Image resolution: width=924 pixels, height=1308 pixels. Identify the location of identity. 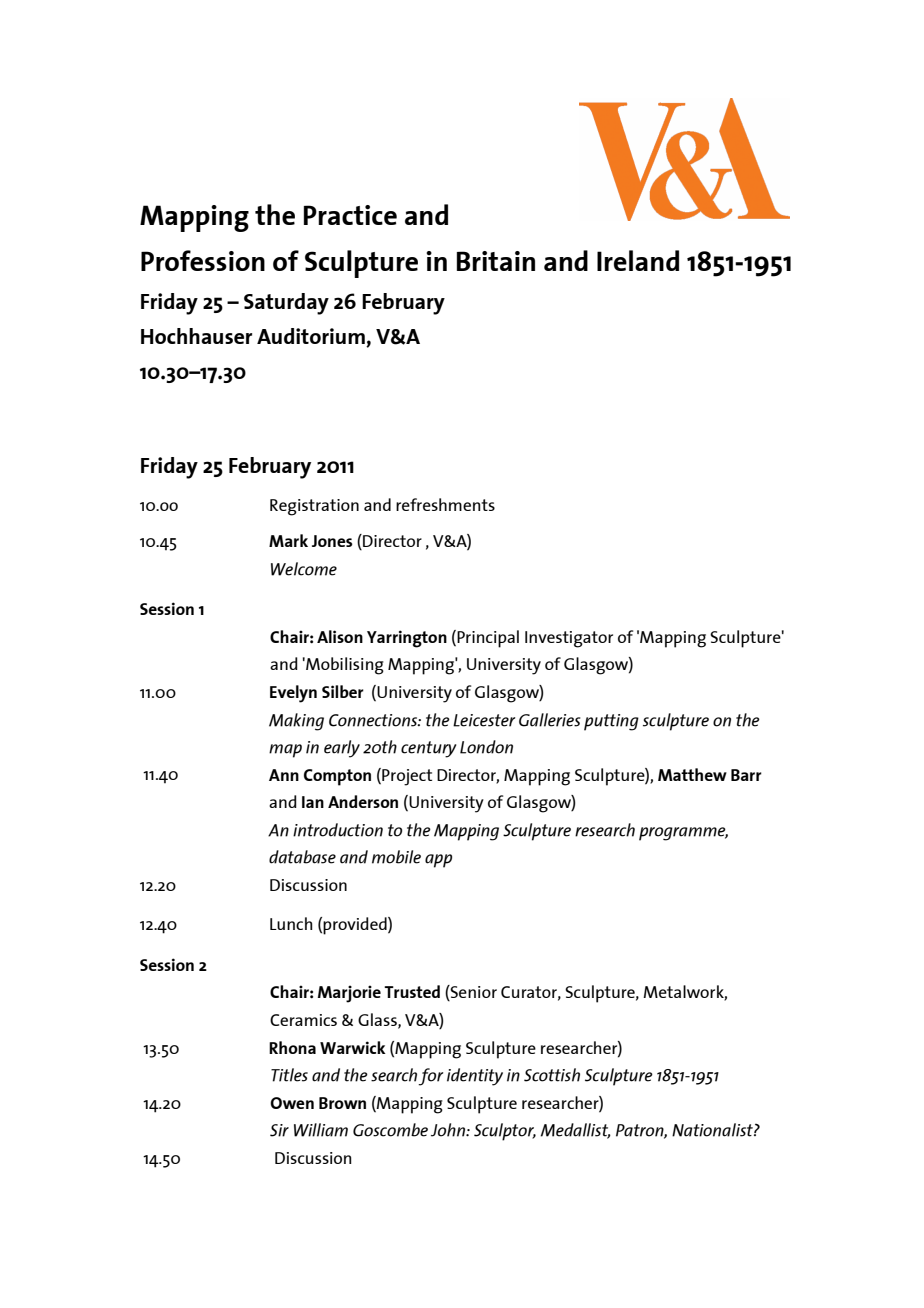
(475, 1077).
